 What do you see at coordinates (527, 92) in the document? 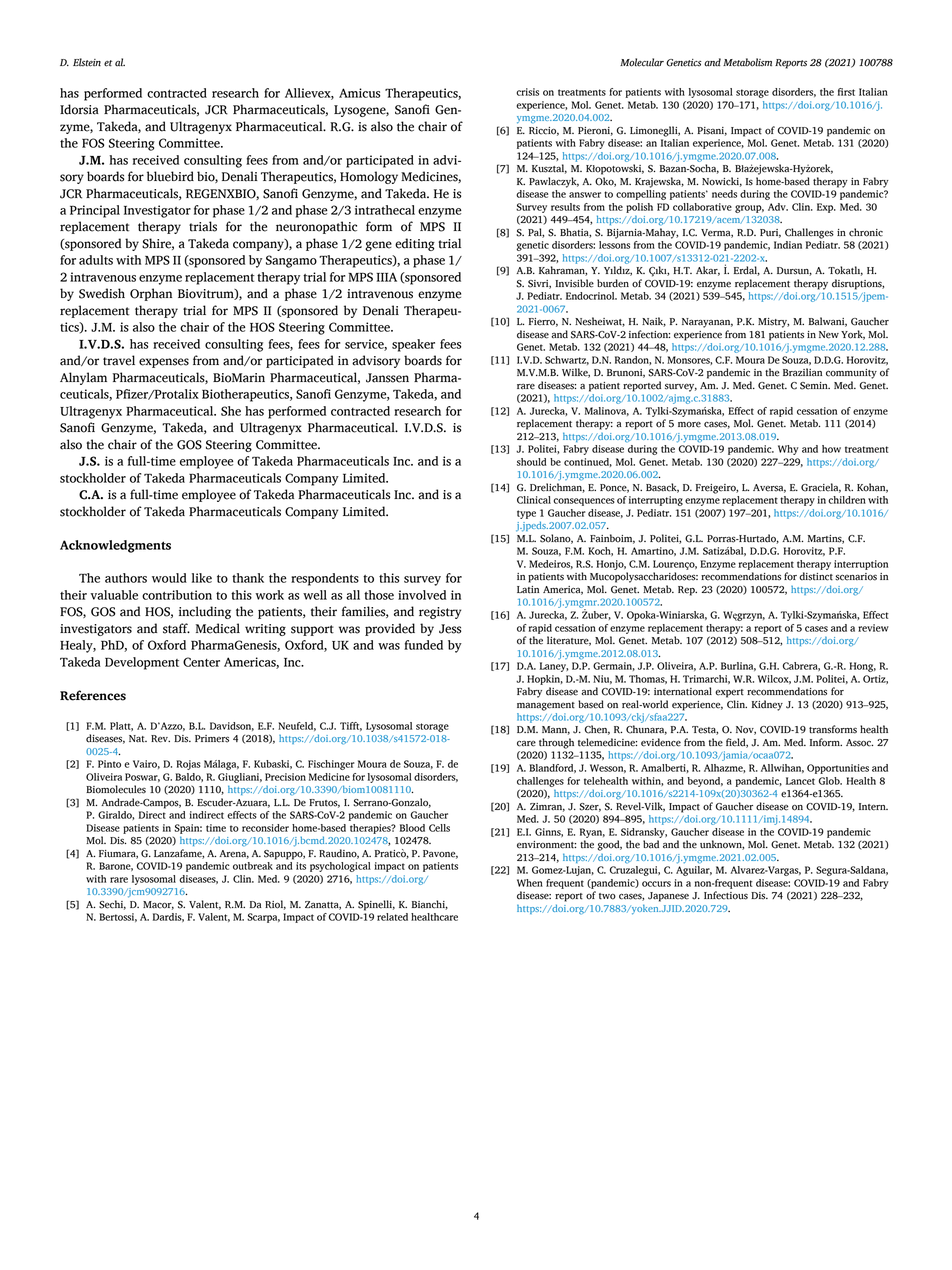
I see `crisis` at bounding box center [527, 92].
